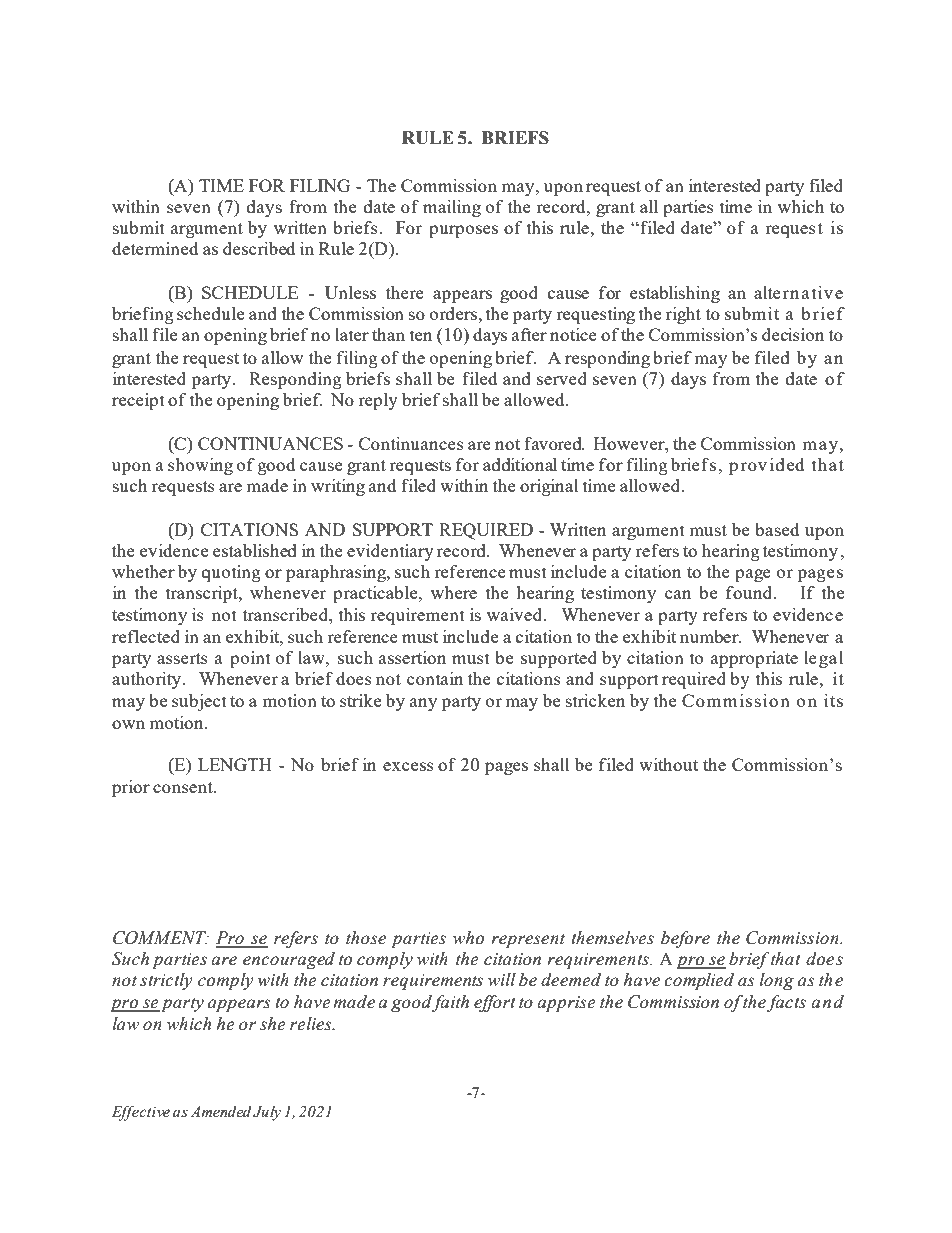 The image size is (952, 1233). I want to click on Amended, so click(221, 1111).
